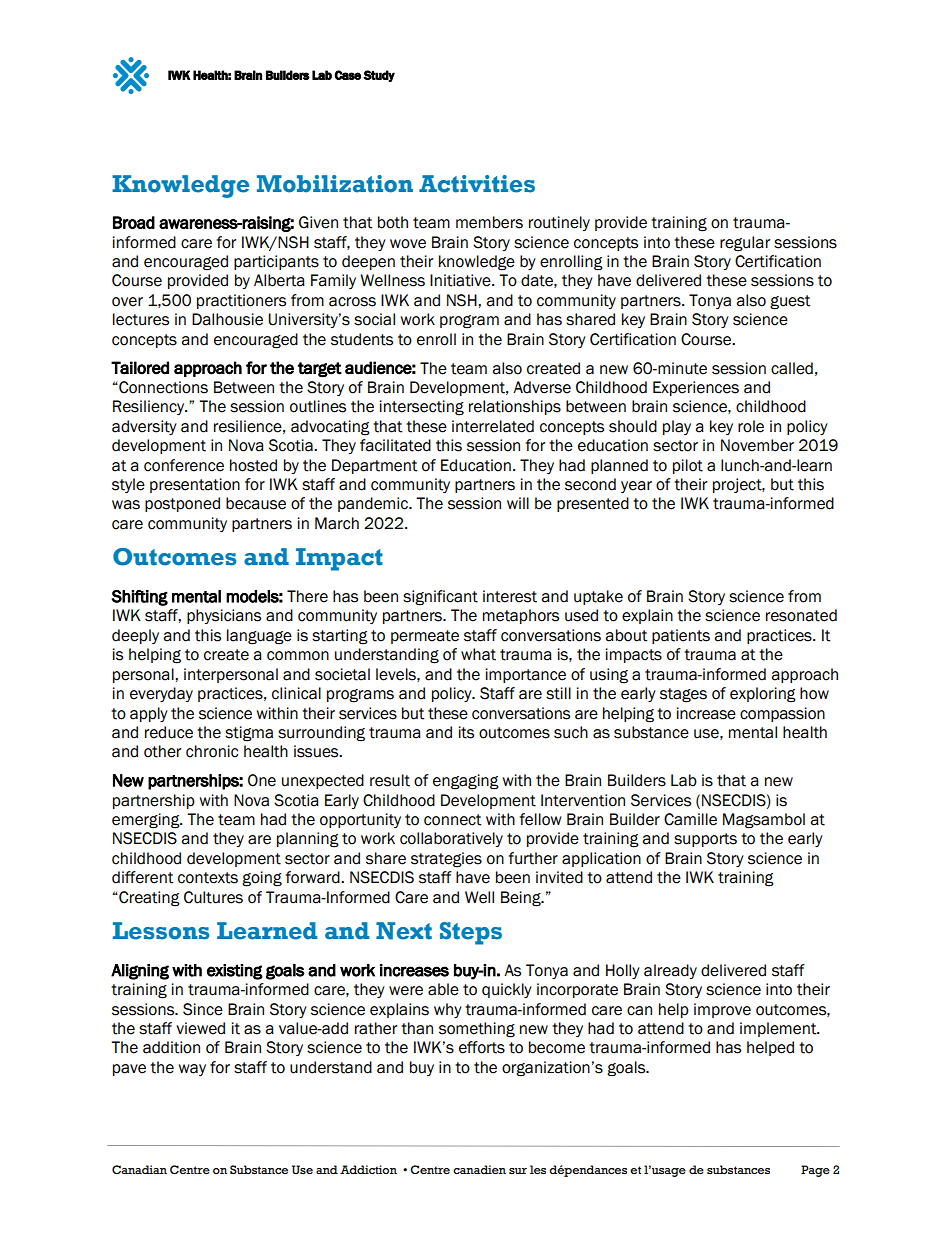 Image resolution: width=952 pixels, height=1233 pixels. Describe the element at coordinates (139, 1169) in the page. I see `Canadian` at that location.
